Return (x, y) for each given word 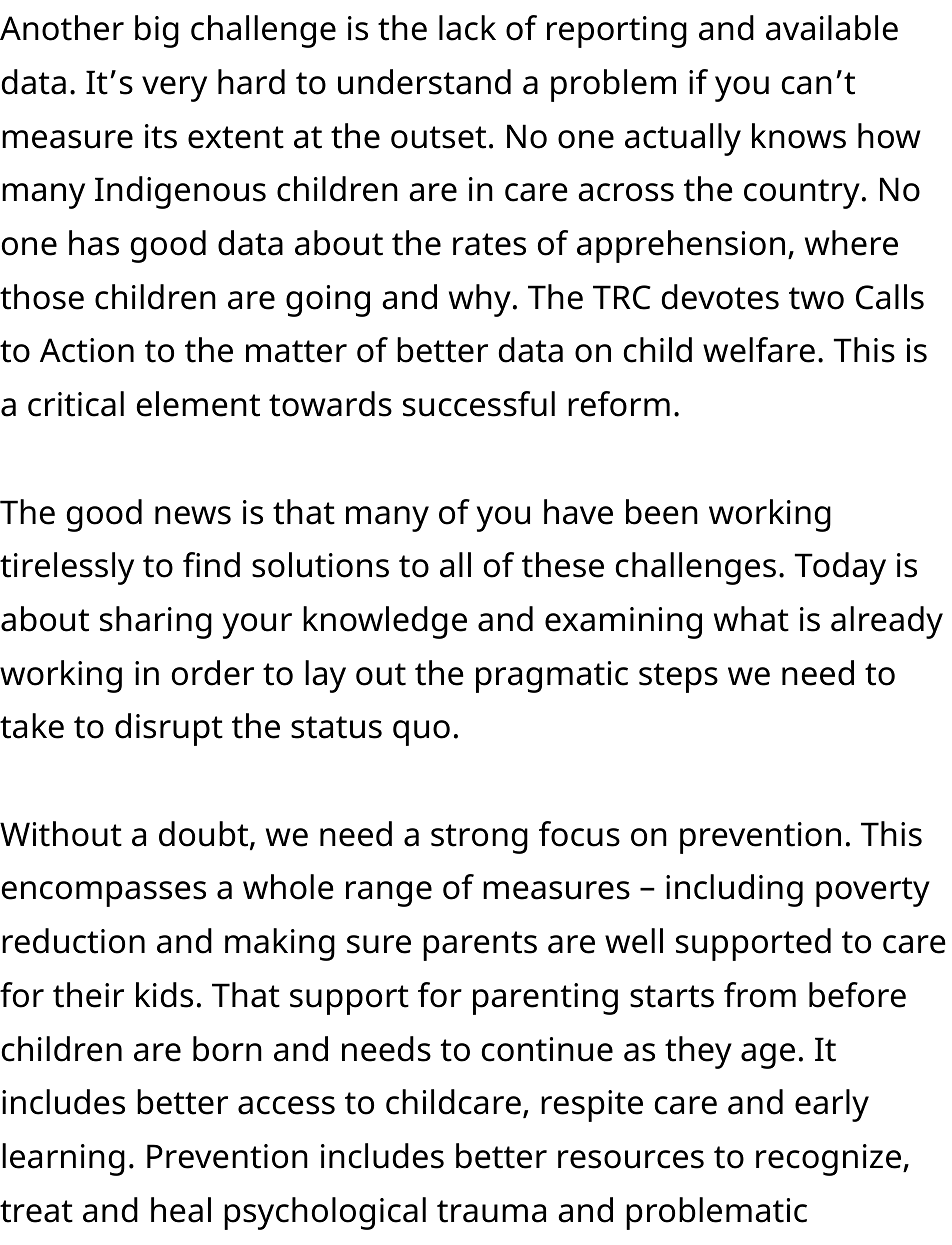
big (157, 31)
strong (479, 839)
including (734, 890)
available (832, 28)
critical (76, 404)
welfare (759, 350)
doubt (205, 835)
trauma (491, 1211)
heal (181, 1210)
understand (424, 82)
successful (479, 404)
